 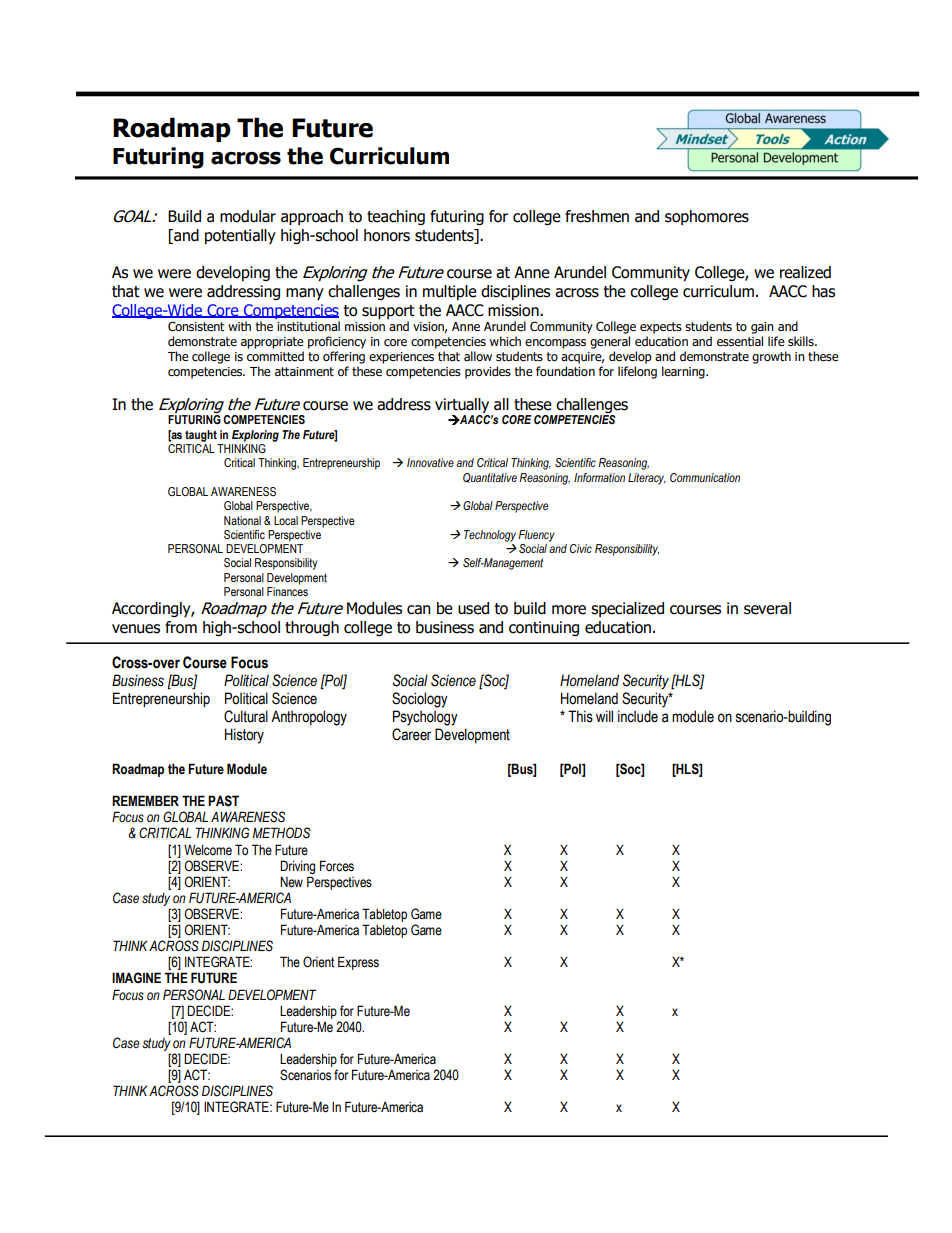 What do you see at coordinates (304, 371) in the screenshot?
I see `attainment` at bounding box center [304, 371].
